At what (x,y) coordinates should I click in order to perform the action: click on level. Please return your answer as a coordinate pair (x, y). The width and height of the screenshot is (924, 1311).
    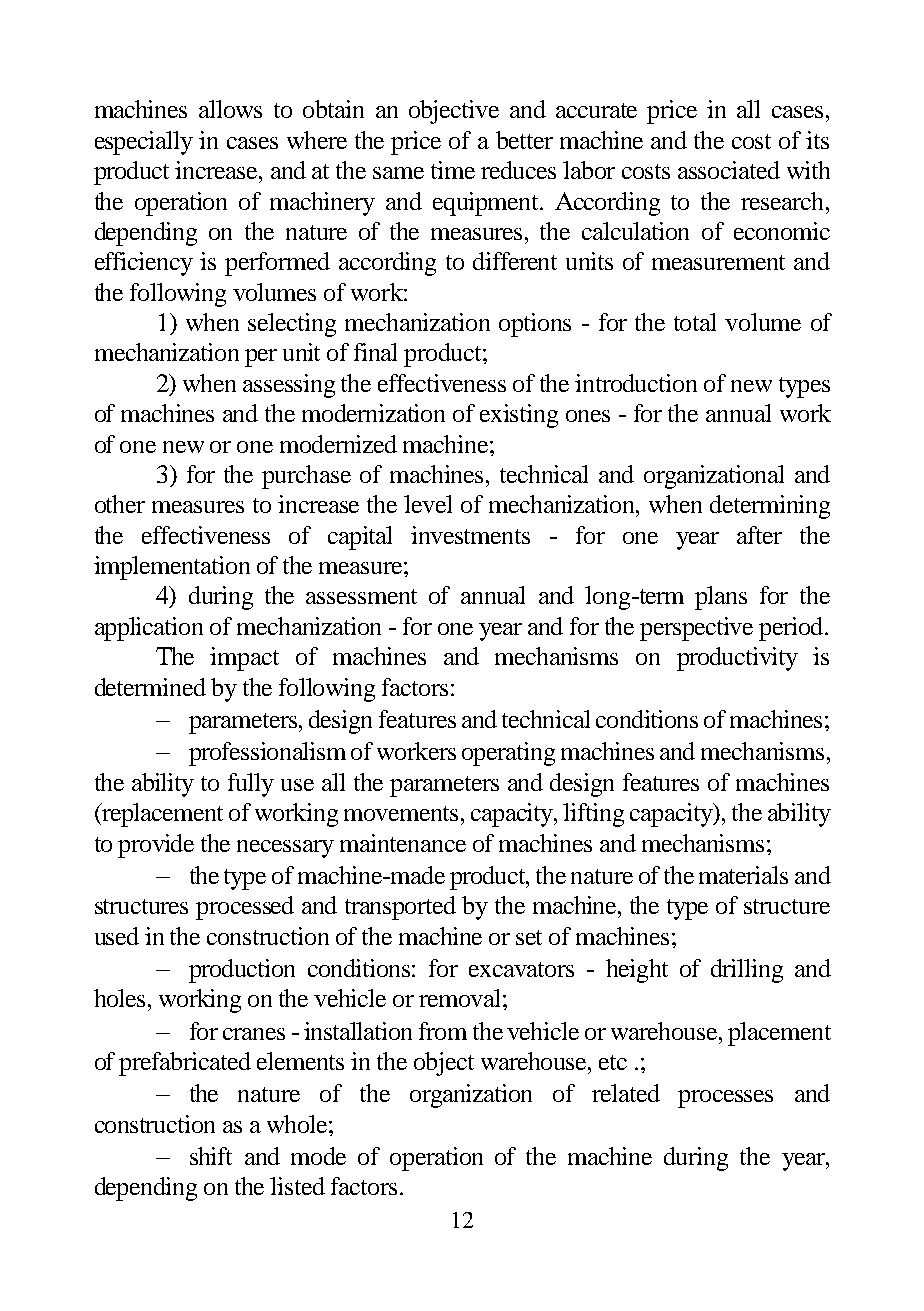
    Looking at the image, I should click on (428, 504).
